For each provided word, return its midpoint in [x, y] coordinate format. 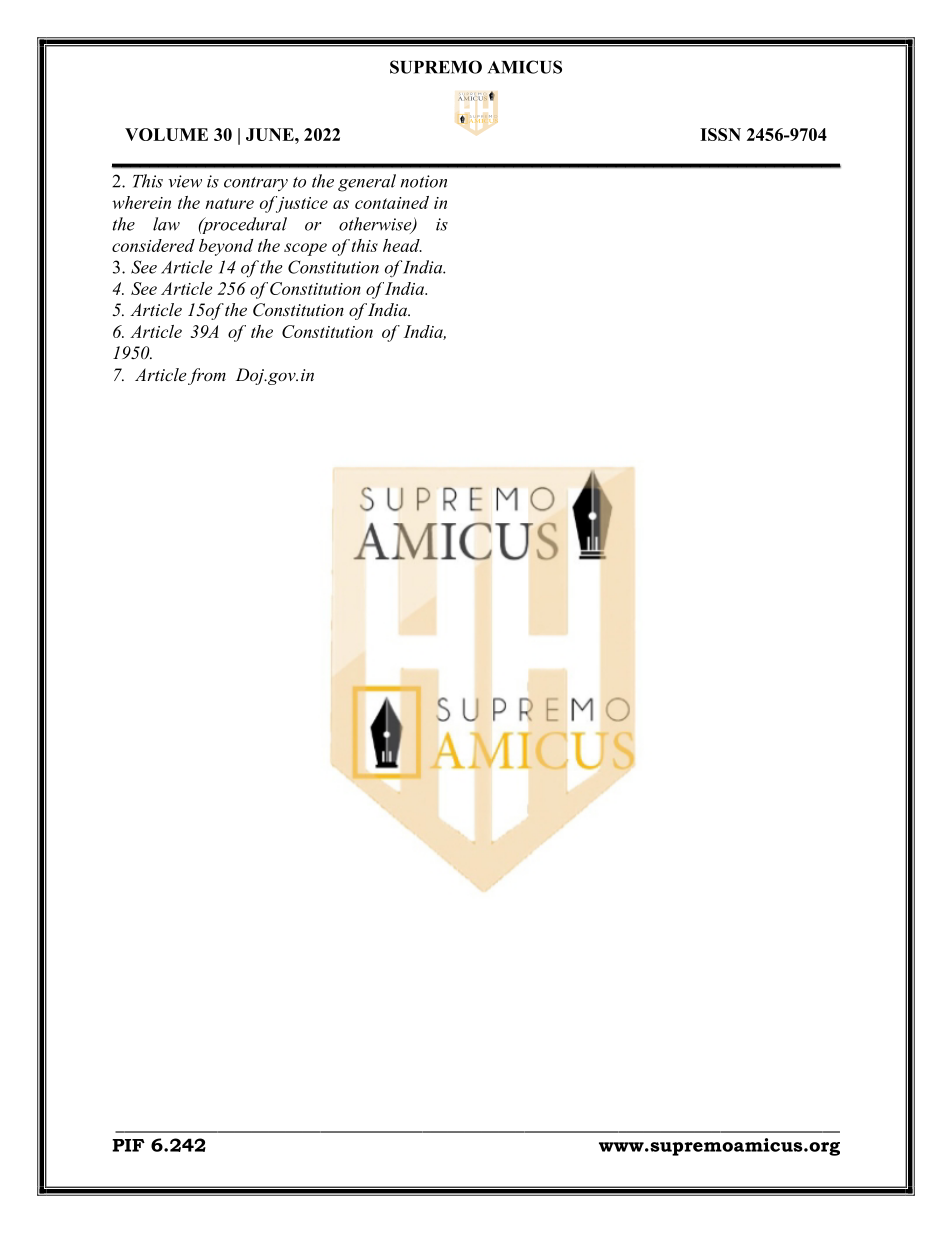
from [207, 376]
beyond [226, 247]
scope [305, 249]
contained [392, 202]
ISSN [720, 134]
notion [424, 181]
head [402, 245]
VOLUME [166, 134]
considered [153, 245]
